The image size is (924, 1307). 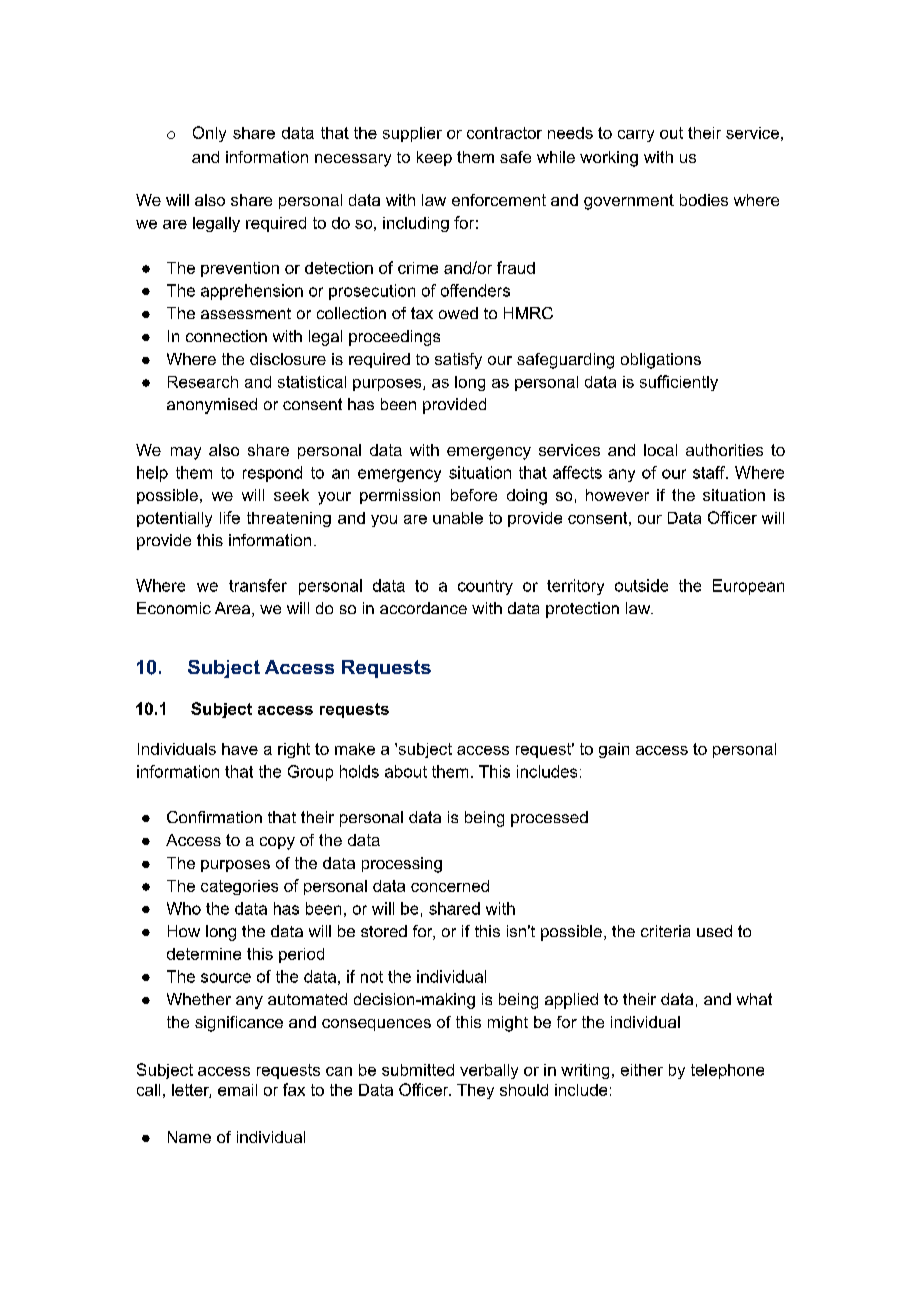 What do you see at coordinates (423, 608) in the screenshot?
I see `accordance` at bounding box center [423, 608].
